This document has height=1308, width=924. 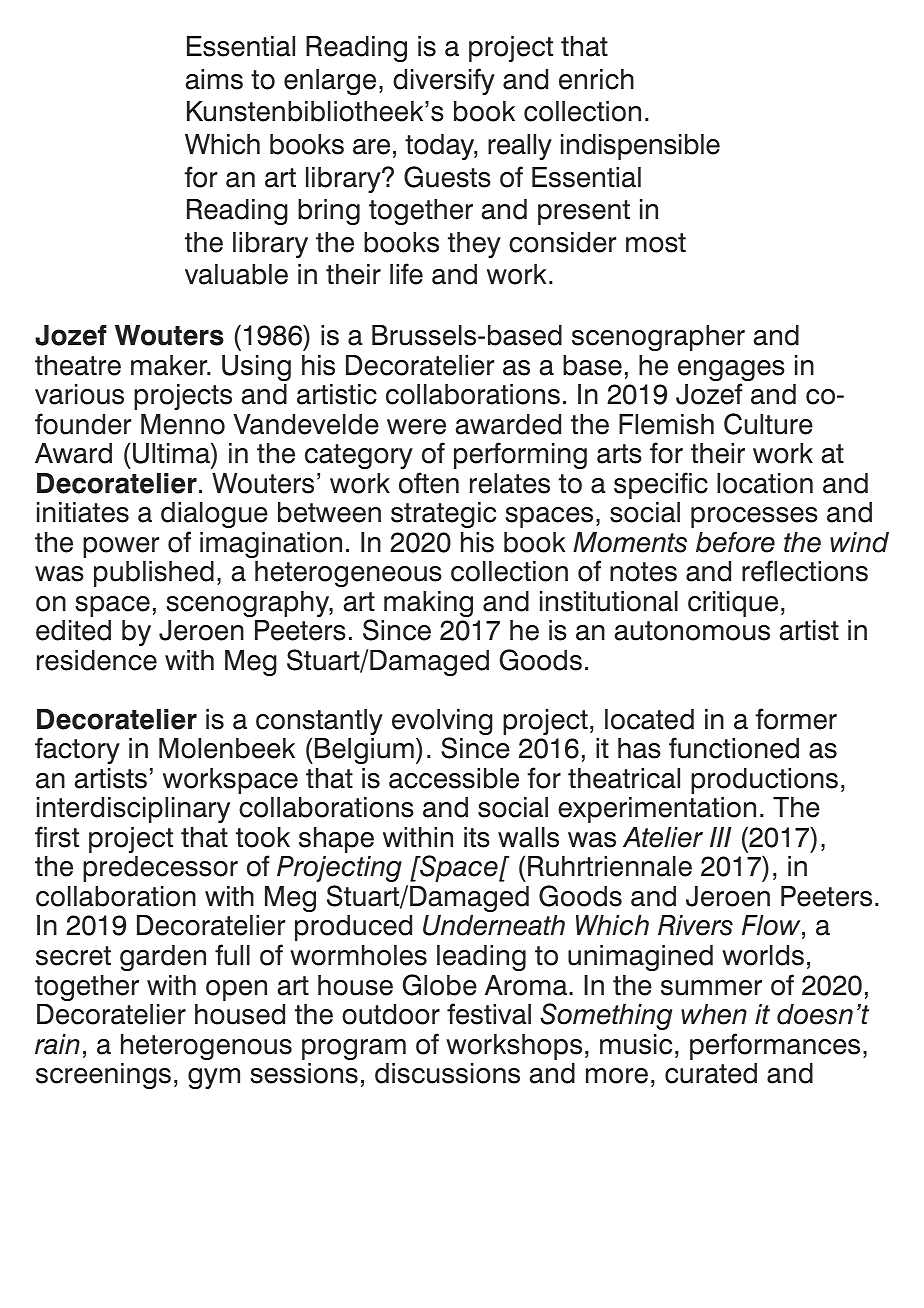 I want to click on heterogenous, so click(x=206, y=1047).
